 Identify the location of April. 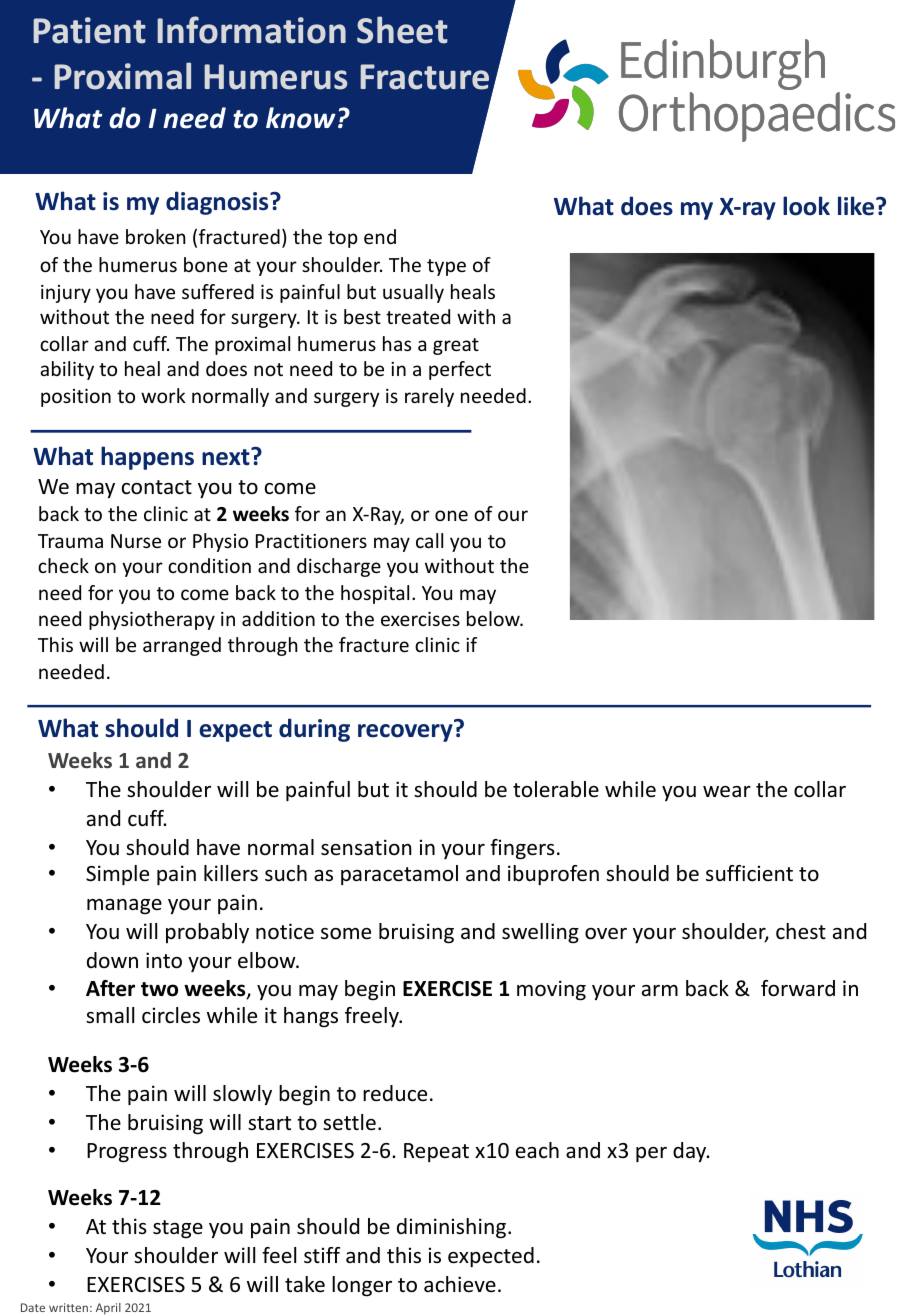
(108, 1309).
